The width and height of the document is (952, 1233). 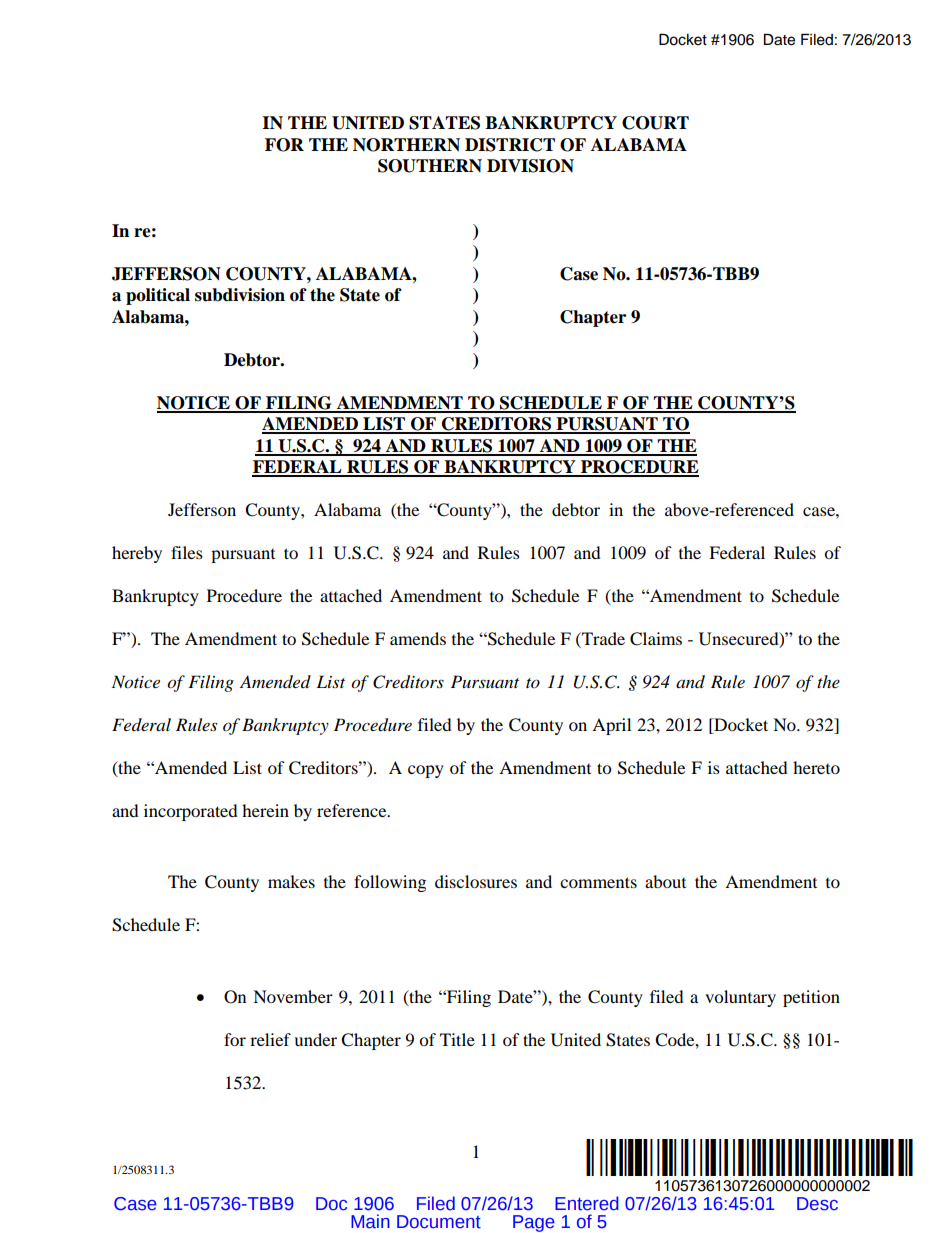 What do you see at coordinates (665, 881) in the document?
I see `about` at bounding box center [665, 881].
